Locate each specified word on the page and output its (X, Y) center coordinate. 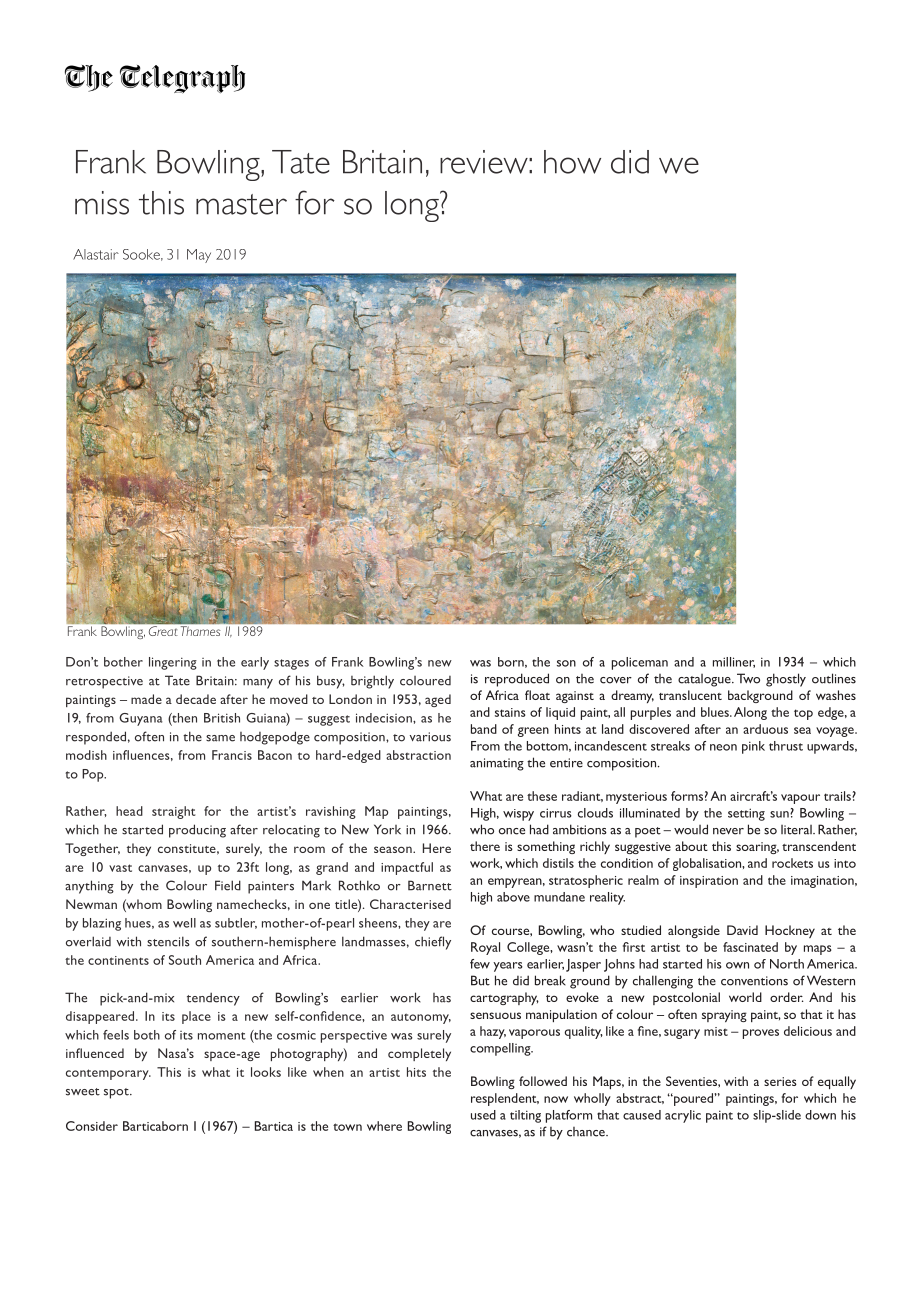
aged (438, 700)
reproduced (517, 680)
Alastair (96, 254)
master (241, 204)
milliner (734, 662)
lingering (173, 663)
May (199, 256)
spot (117, 1093)
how (572, 162)
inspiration (709, 882)
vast (120, 868)
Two (748, 678)
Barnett (430, 885)
